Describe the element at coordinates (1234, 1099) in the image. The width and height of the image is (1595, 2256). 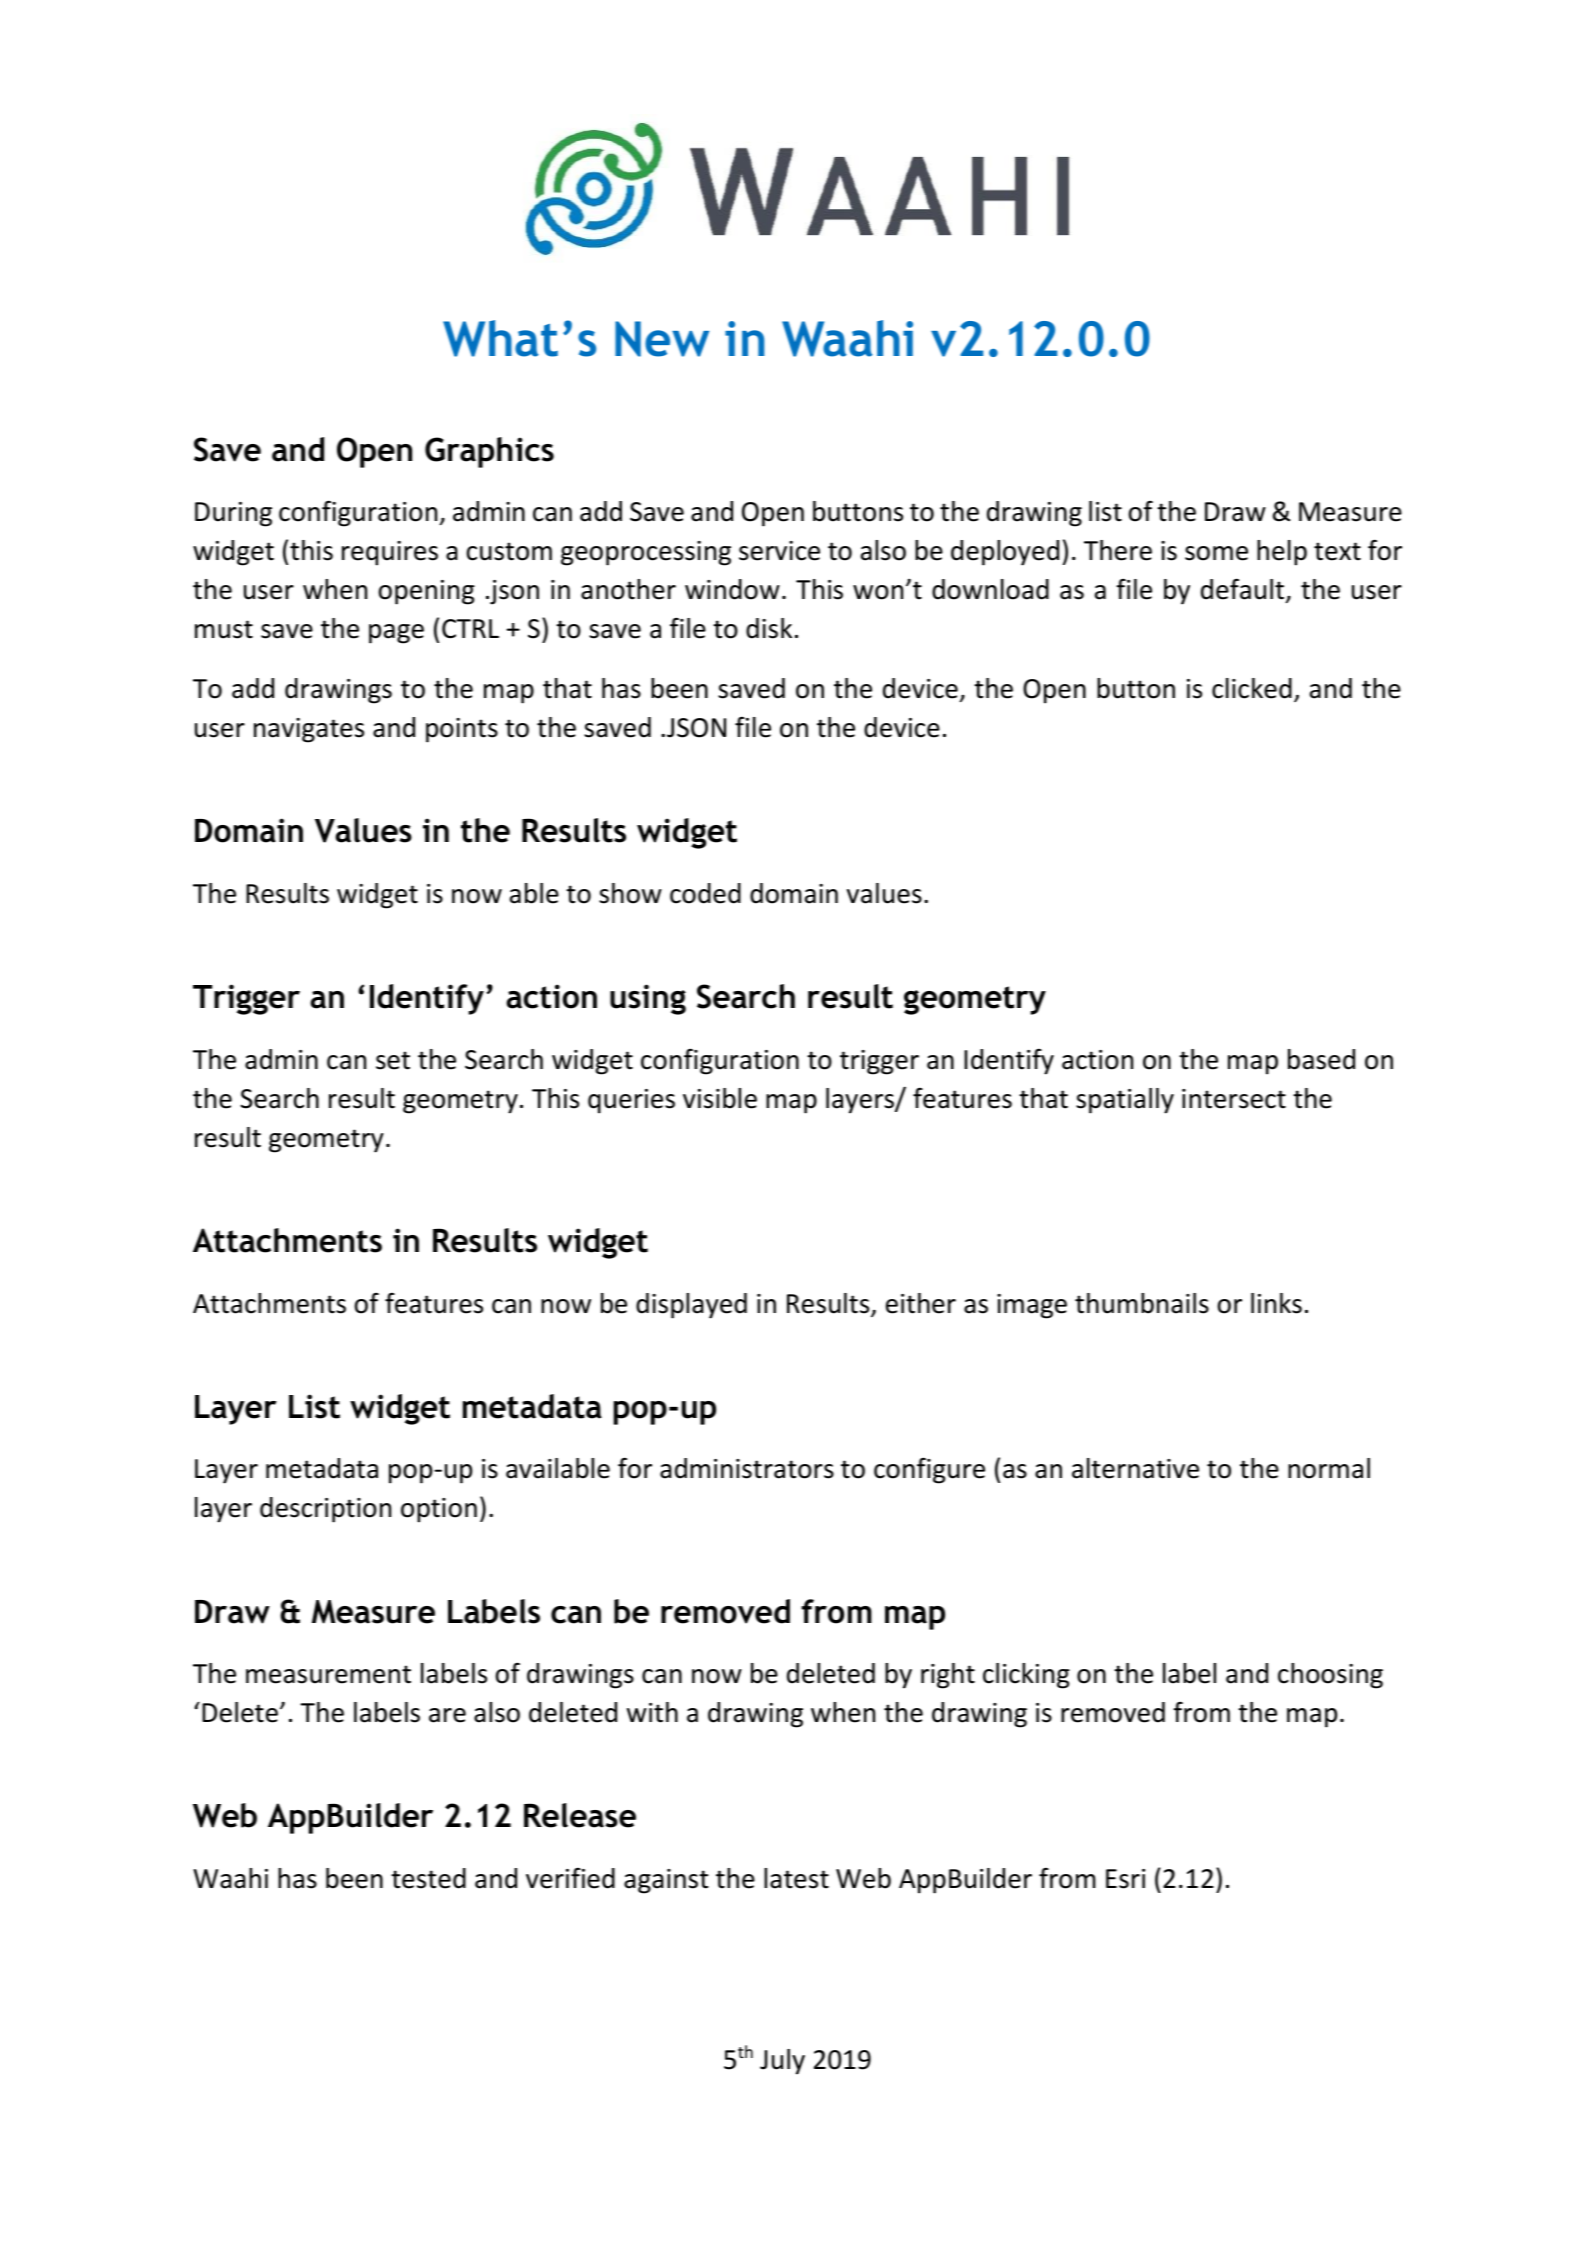
I see `intersect` at that location.
